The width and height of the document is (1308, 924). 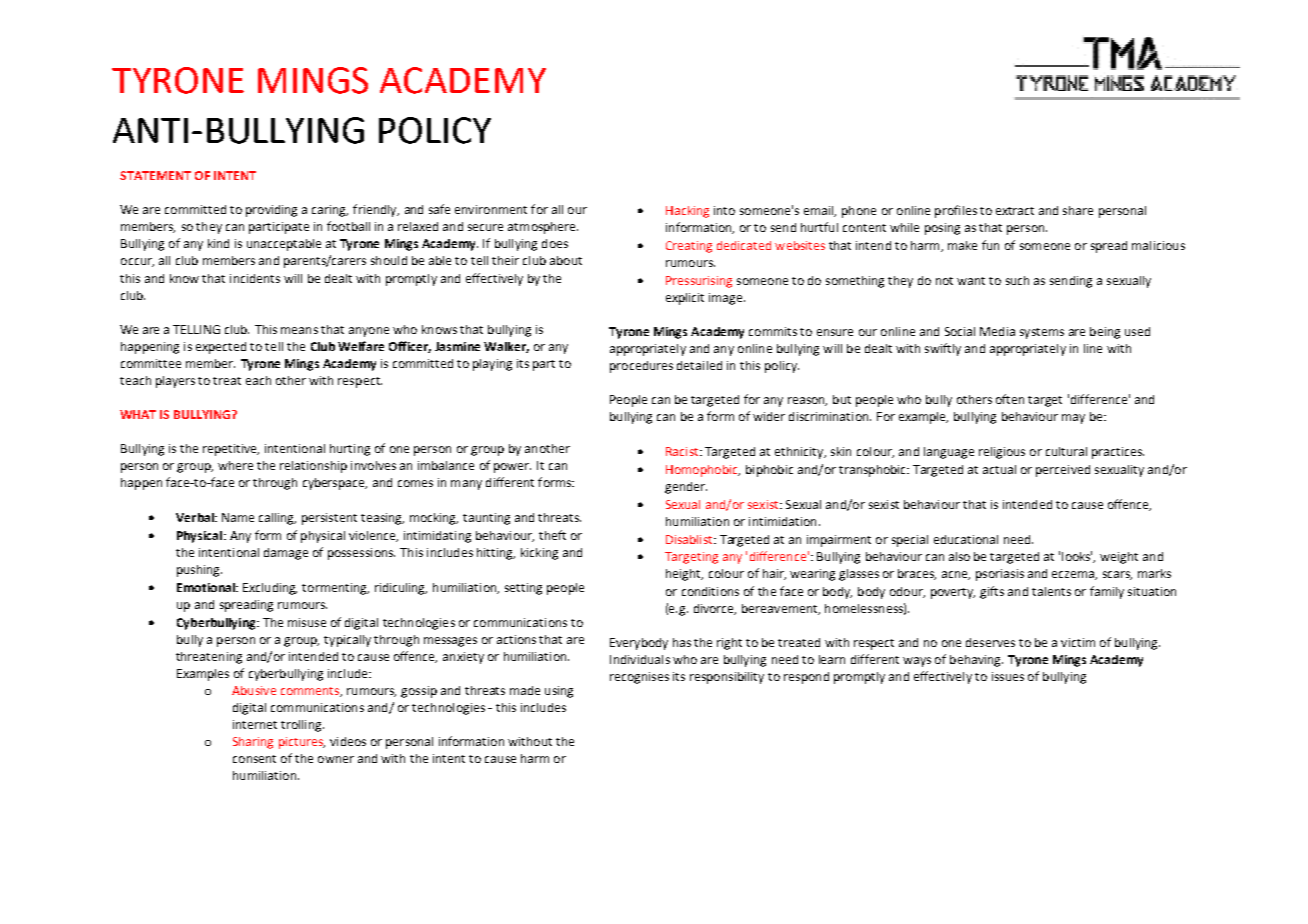 I want to click on Hacking, so click(x=687, y=212).
